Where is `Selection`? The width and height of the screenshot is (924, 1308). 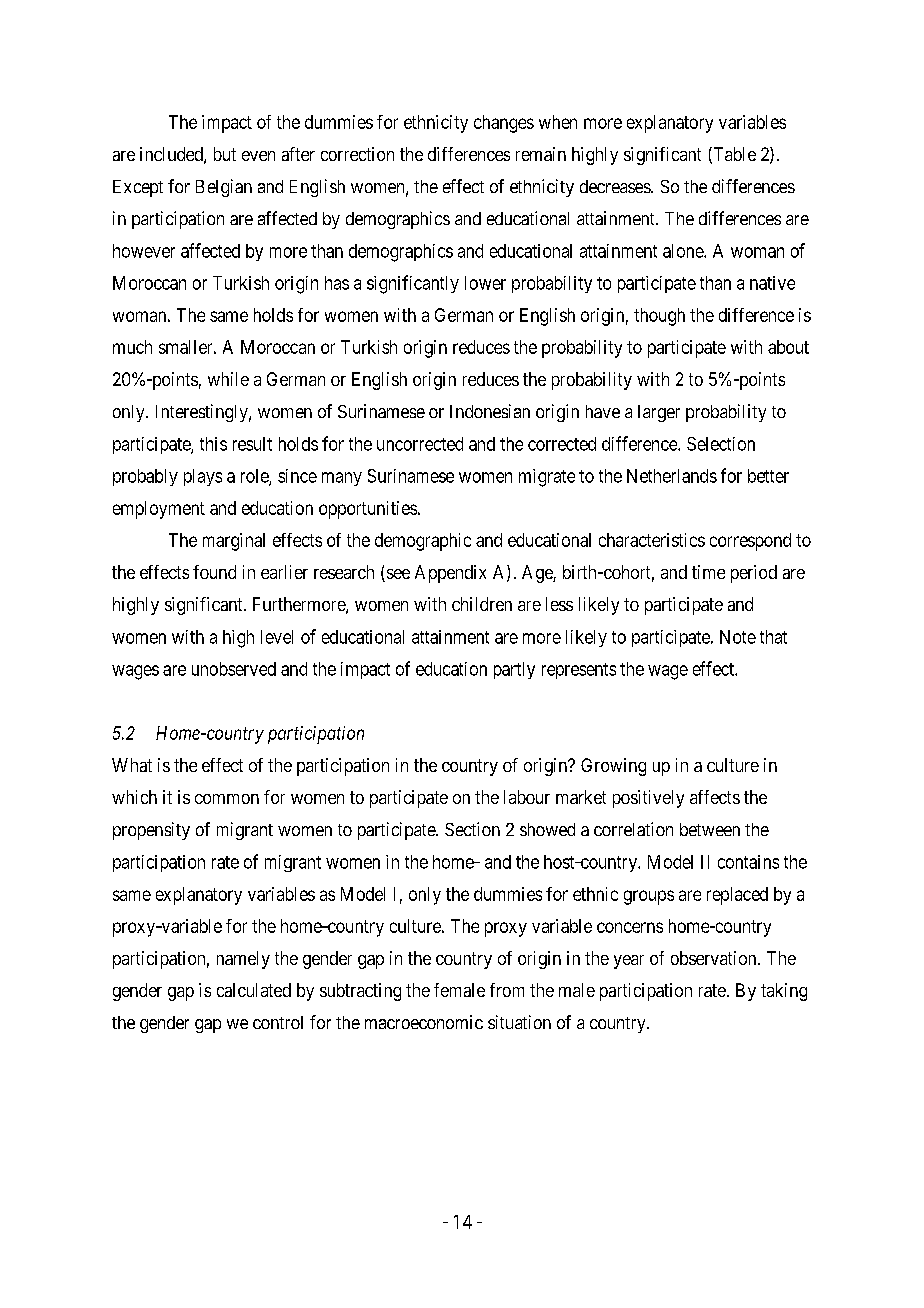
Selection is located at coordinates (721, 444).
